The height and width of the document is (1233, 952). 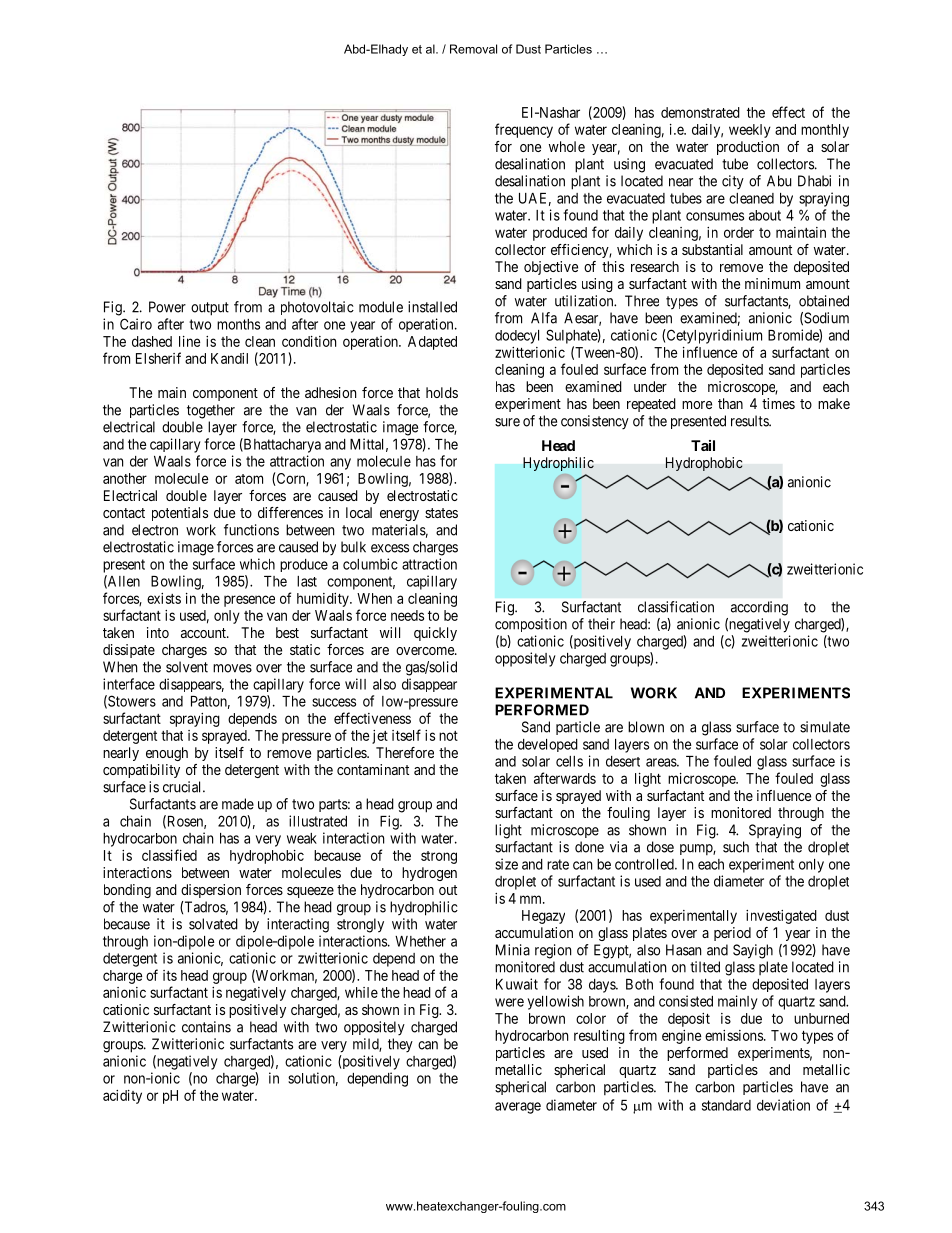 I want to click on made, so click(x=238, y=804).
